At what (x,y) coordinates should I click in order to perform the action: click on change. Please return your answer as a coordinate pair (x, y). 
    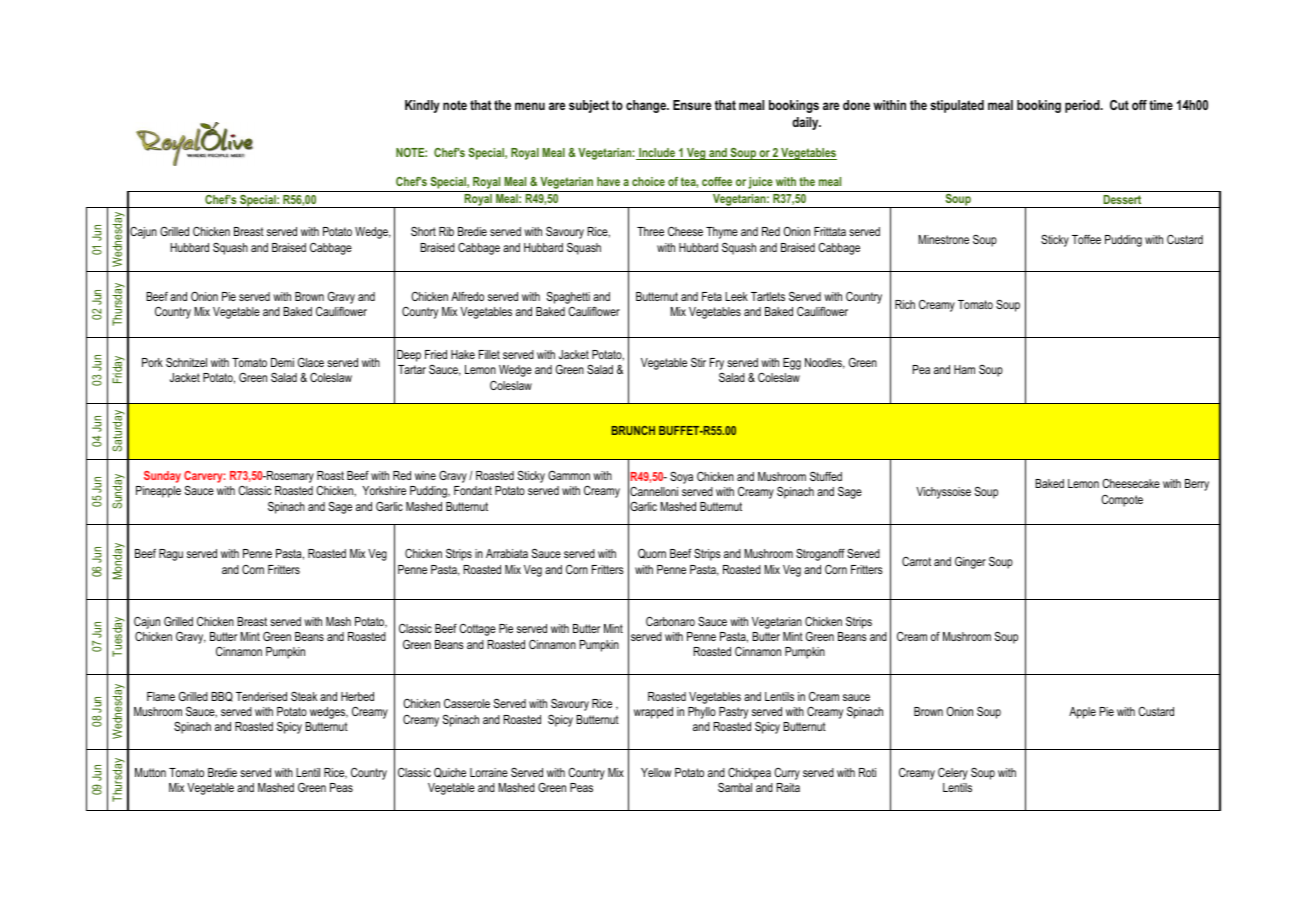
    Looking at the image, I should click on (647, 106).
